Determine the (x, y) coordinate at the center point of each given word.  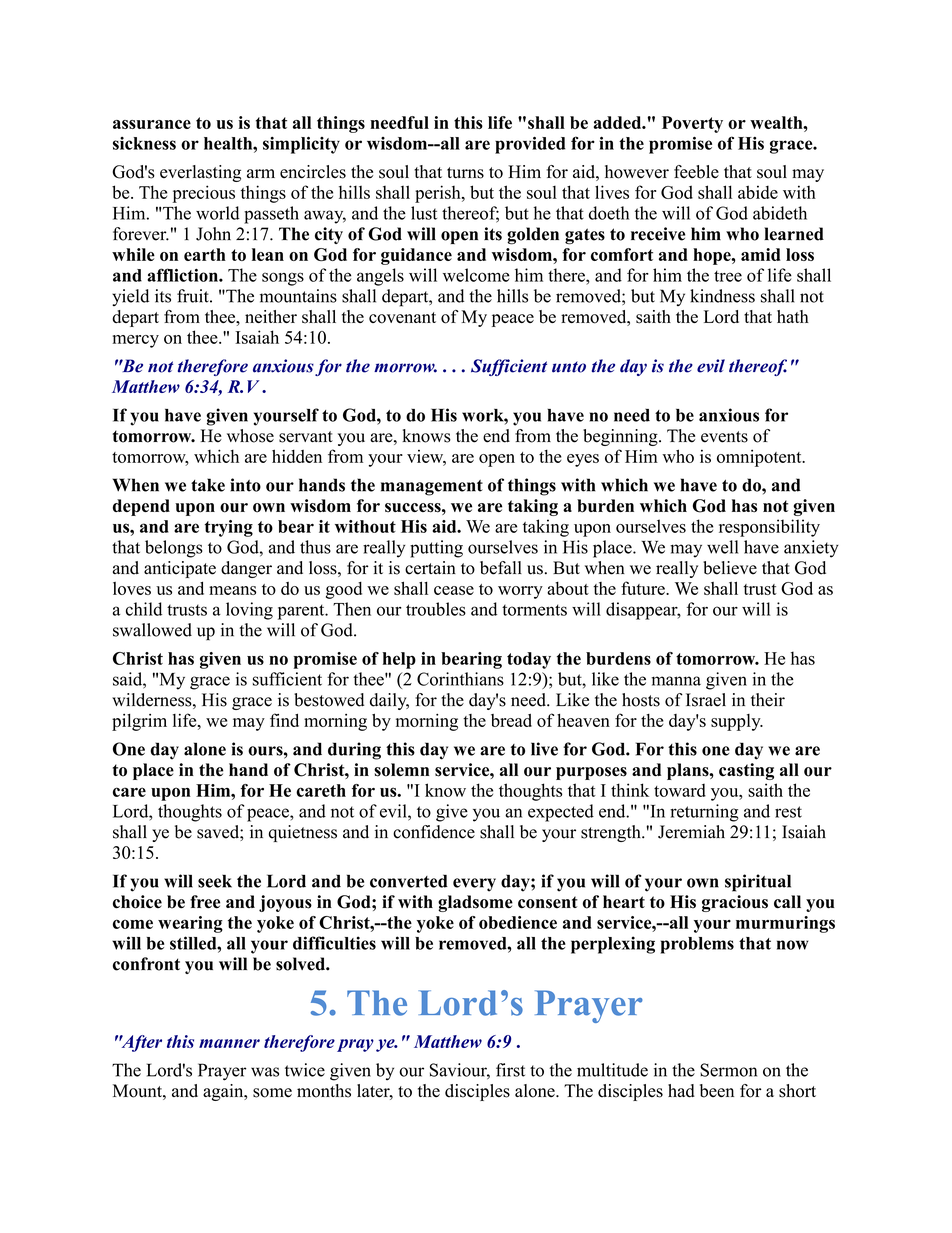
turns (465, 173)
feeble (696, 172)
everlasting (200, 173)
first (510, 1070)
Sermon (728, 1070)
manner (229, 1043)
